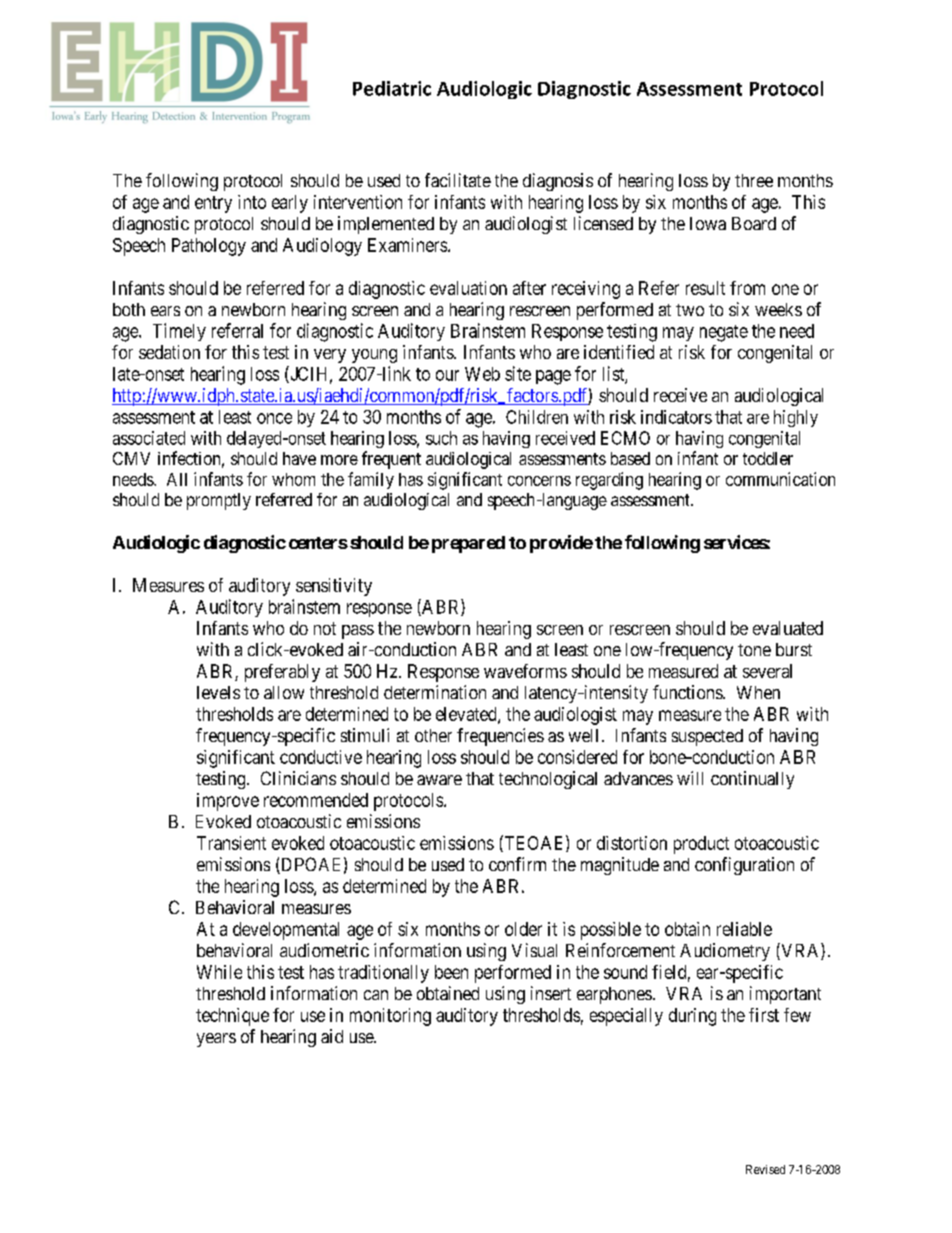  I want to click on technique, so click(232, 1017).
